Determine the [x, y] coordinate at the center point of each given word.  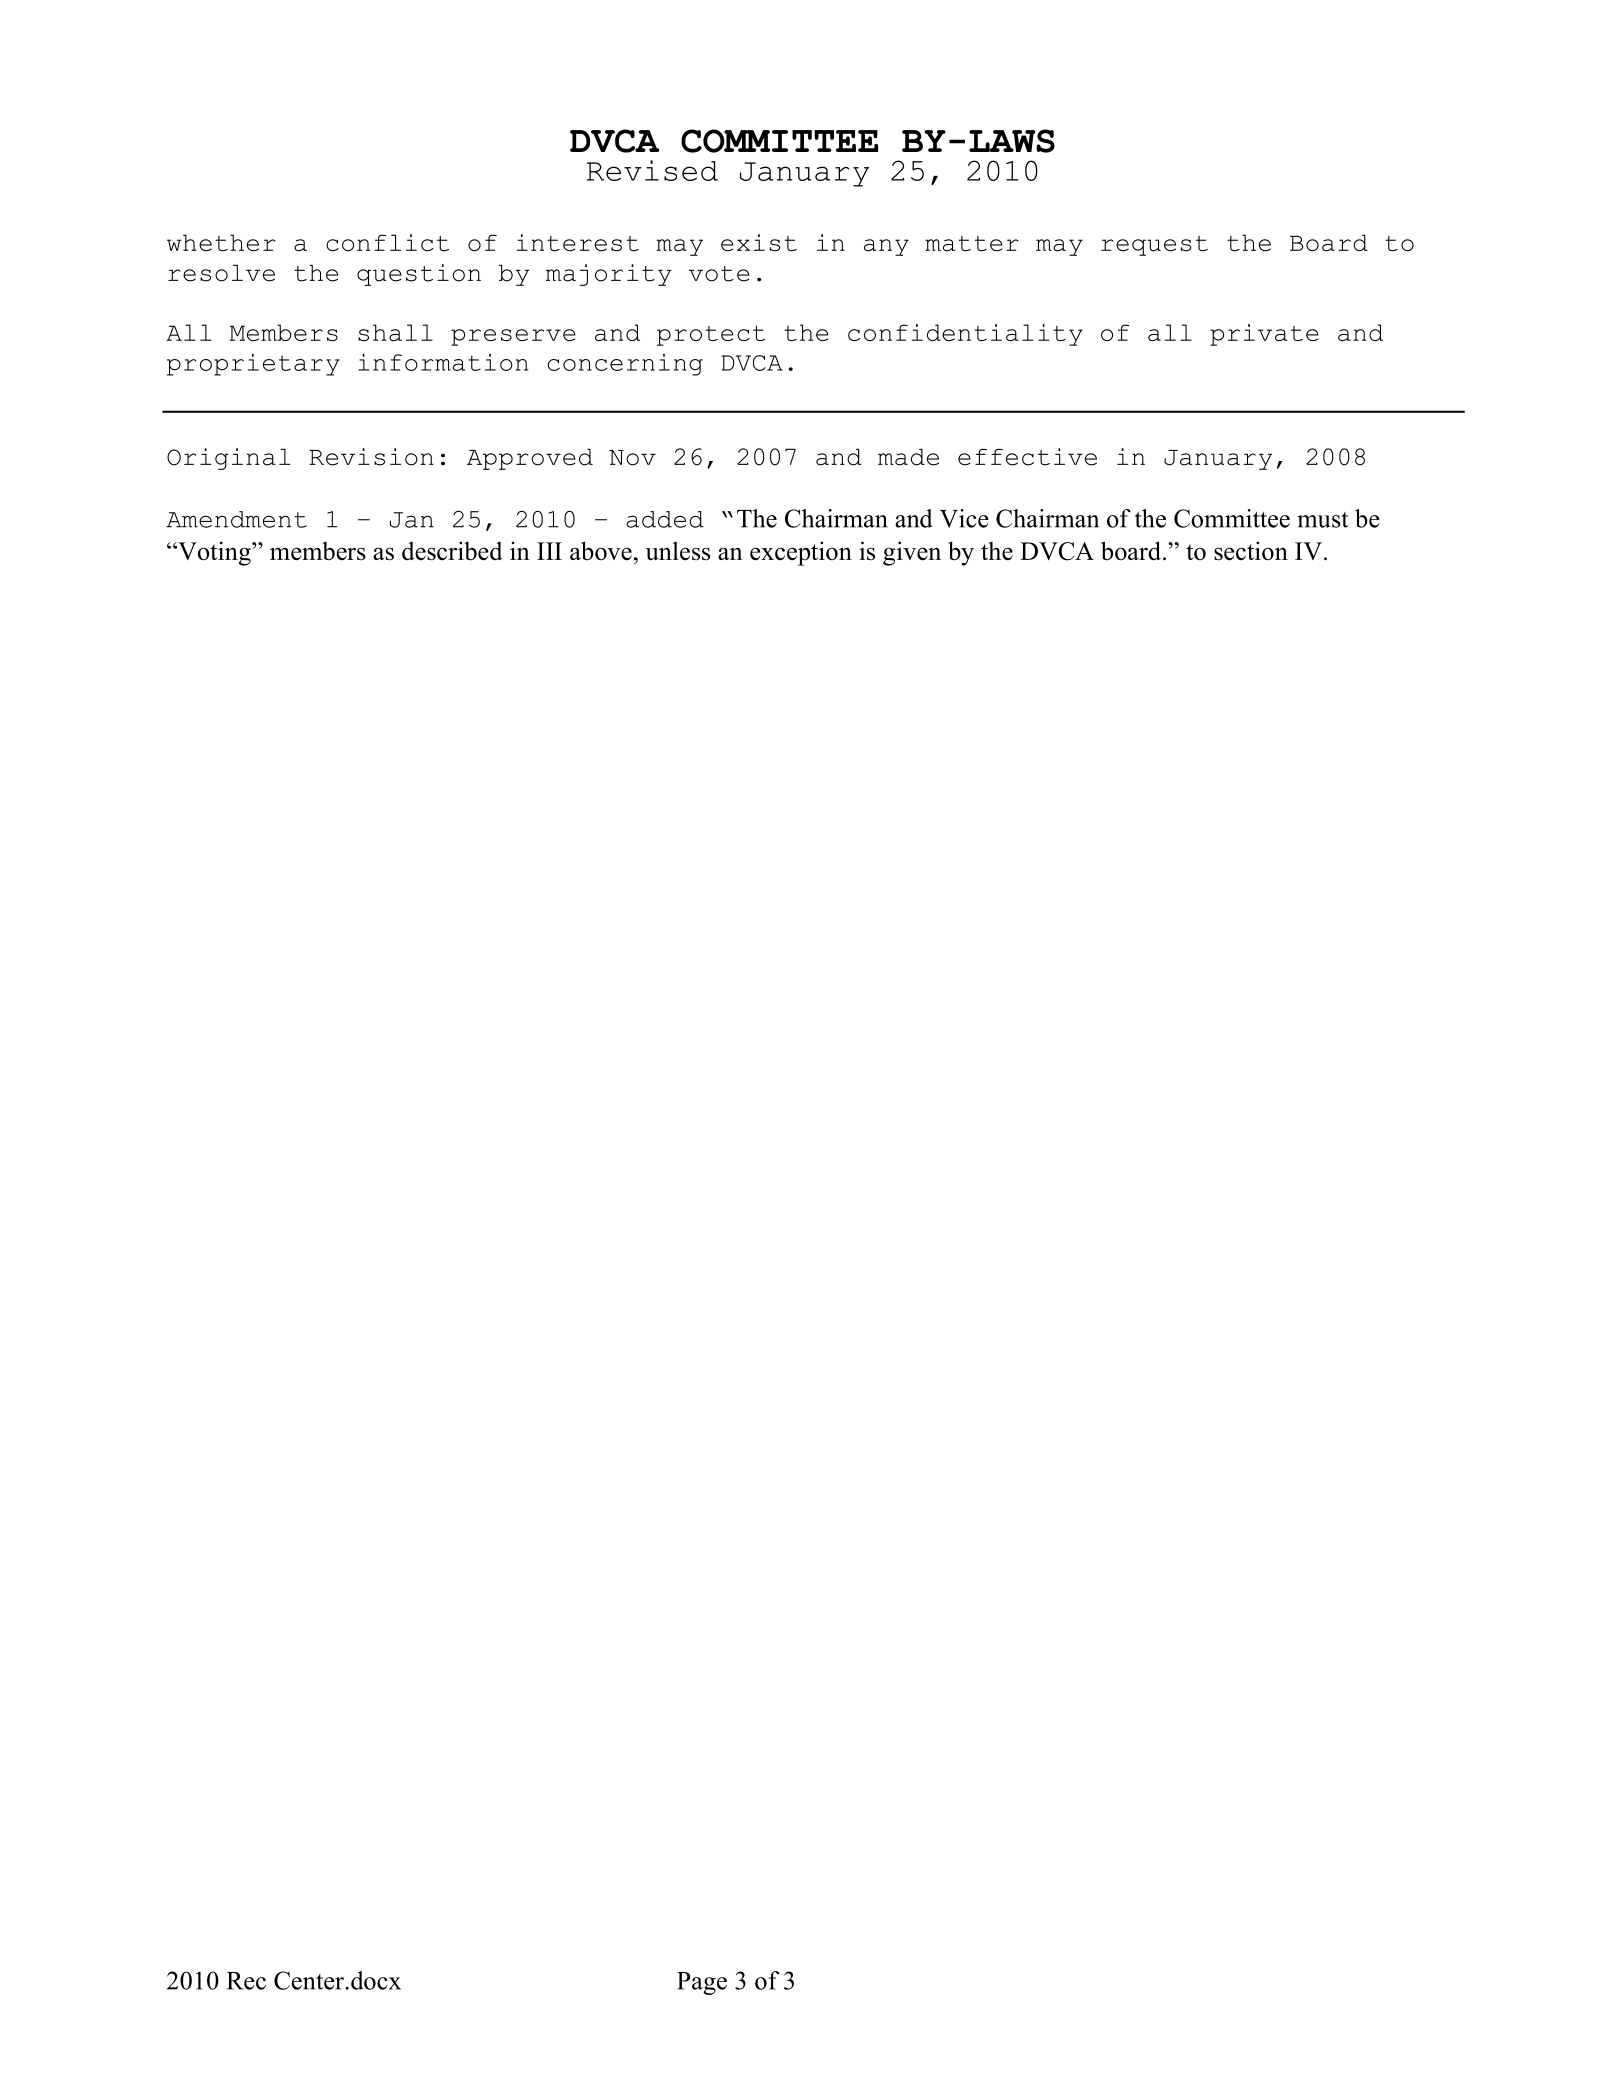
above [601, 551]
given [912, 553]
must [1323, 520]
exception [801, 553]
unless [678, 551]
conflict [387, 243]
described [452, 551]
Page [702, 1983]
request [1154, 246]
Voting [214, 553]
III [549, 551]
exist [759, 243]
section [1251, 551]
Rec [246, 1981]
